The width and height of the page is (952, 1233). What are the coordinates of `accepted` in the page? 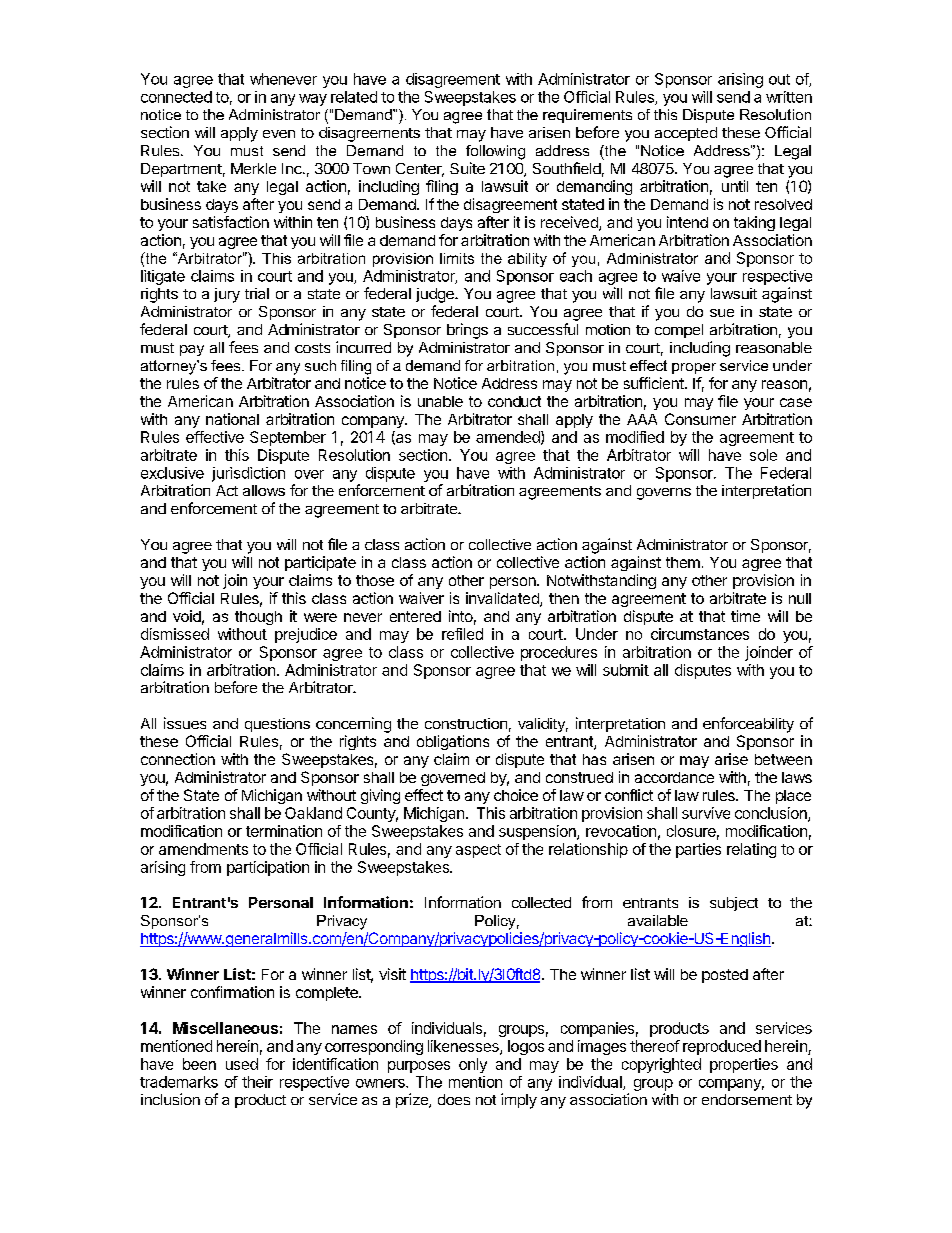 It's located at (686, 134).
